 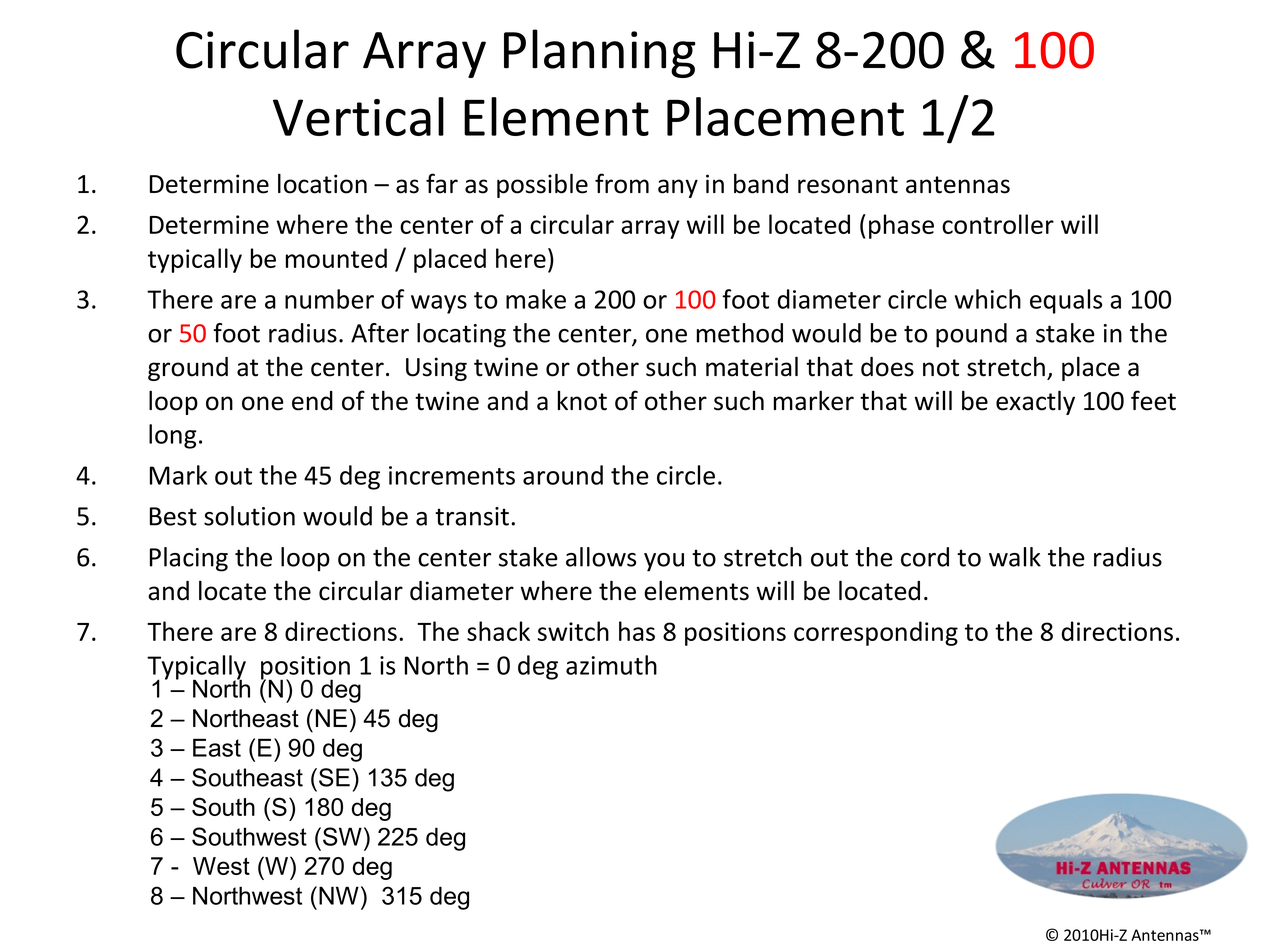 I want to click on Vertical, so click(x=358, y=116).
